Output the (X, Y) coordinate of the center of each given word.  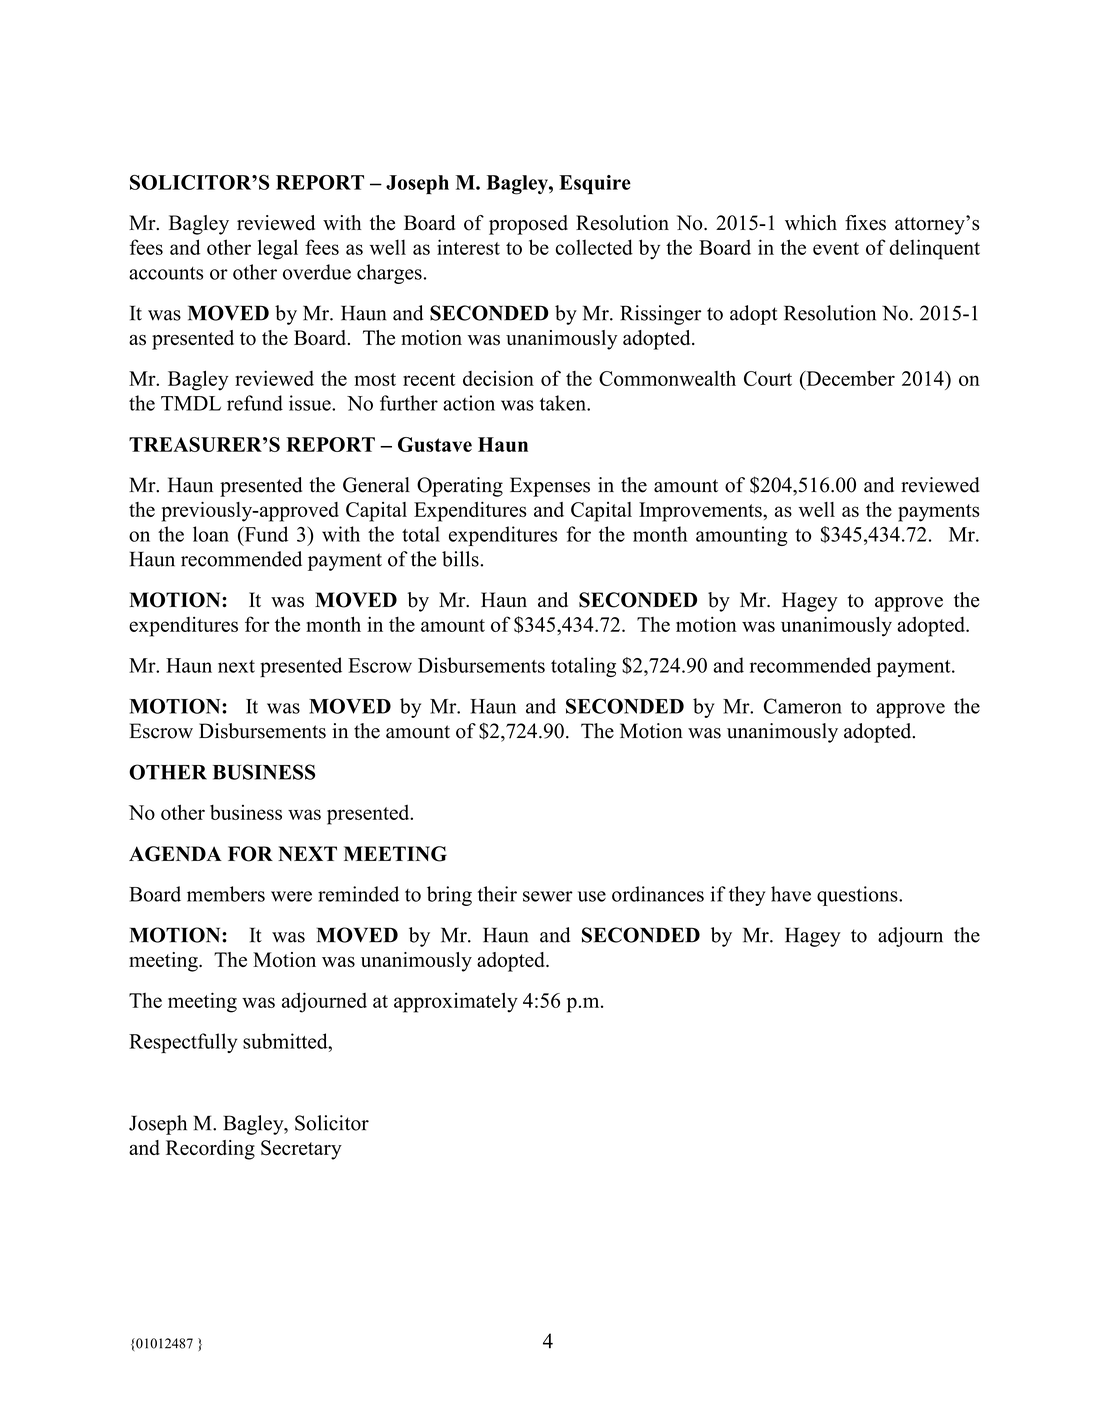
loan (211, 534)
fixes (865, 223)
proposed (528, 225)
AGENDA (175, 854)
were (291, 896)
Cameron (803, 706)
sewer (548, 896)
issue (311, 403)
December (849, 378)
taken (564, 403)
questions (858, 896)
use (592, 896)
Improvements (701, 512)
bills (460, 559)
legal (278, 249)
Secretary (301, 1150)
